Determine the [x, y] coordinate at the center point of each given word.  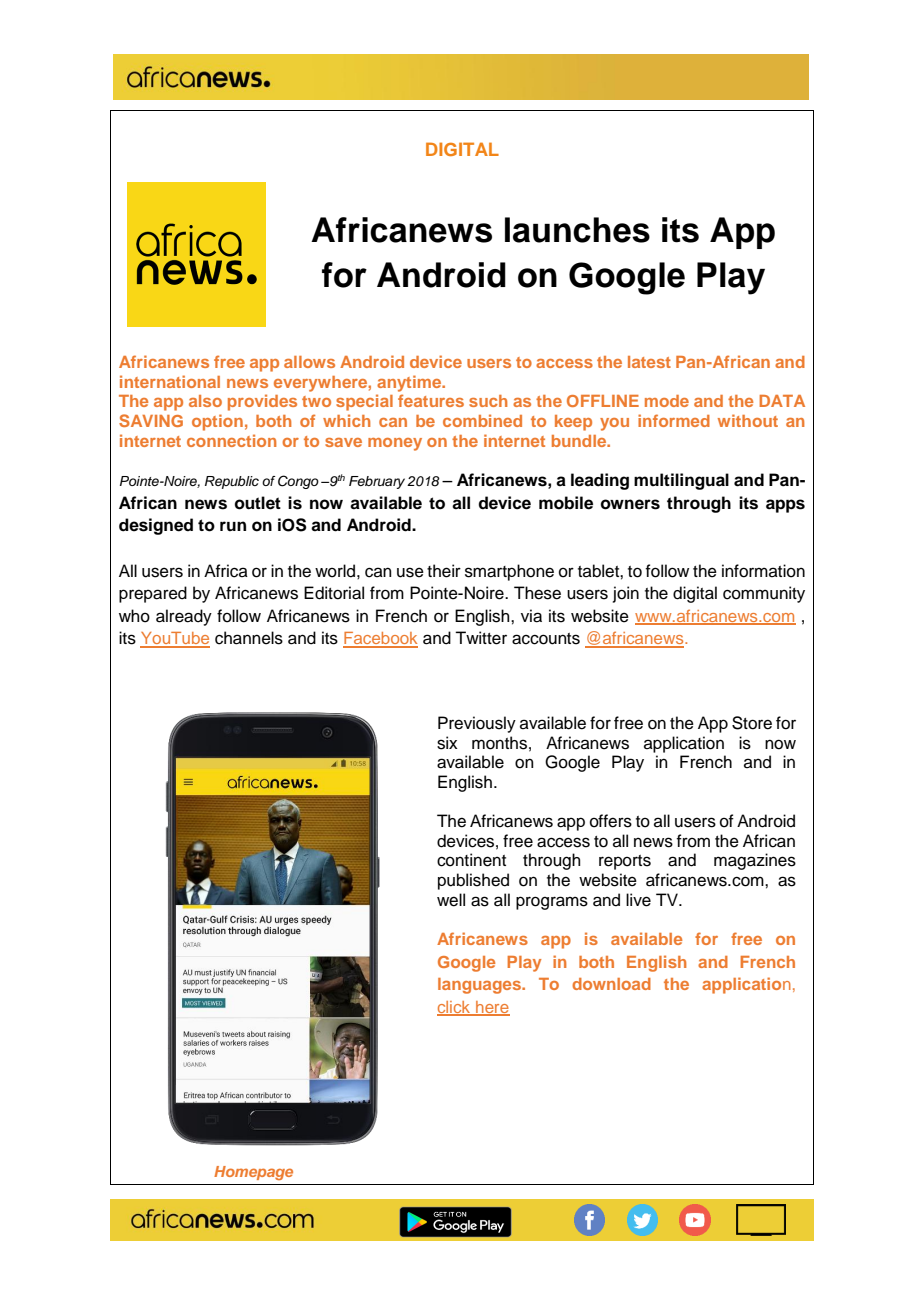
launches [577, 230]
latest [649, 362]
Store [752, 723]
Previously [477, 724]
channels [249, 638]
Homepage [253, 1173]
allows [309, 362]
